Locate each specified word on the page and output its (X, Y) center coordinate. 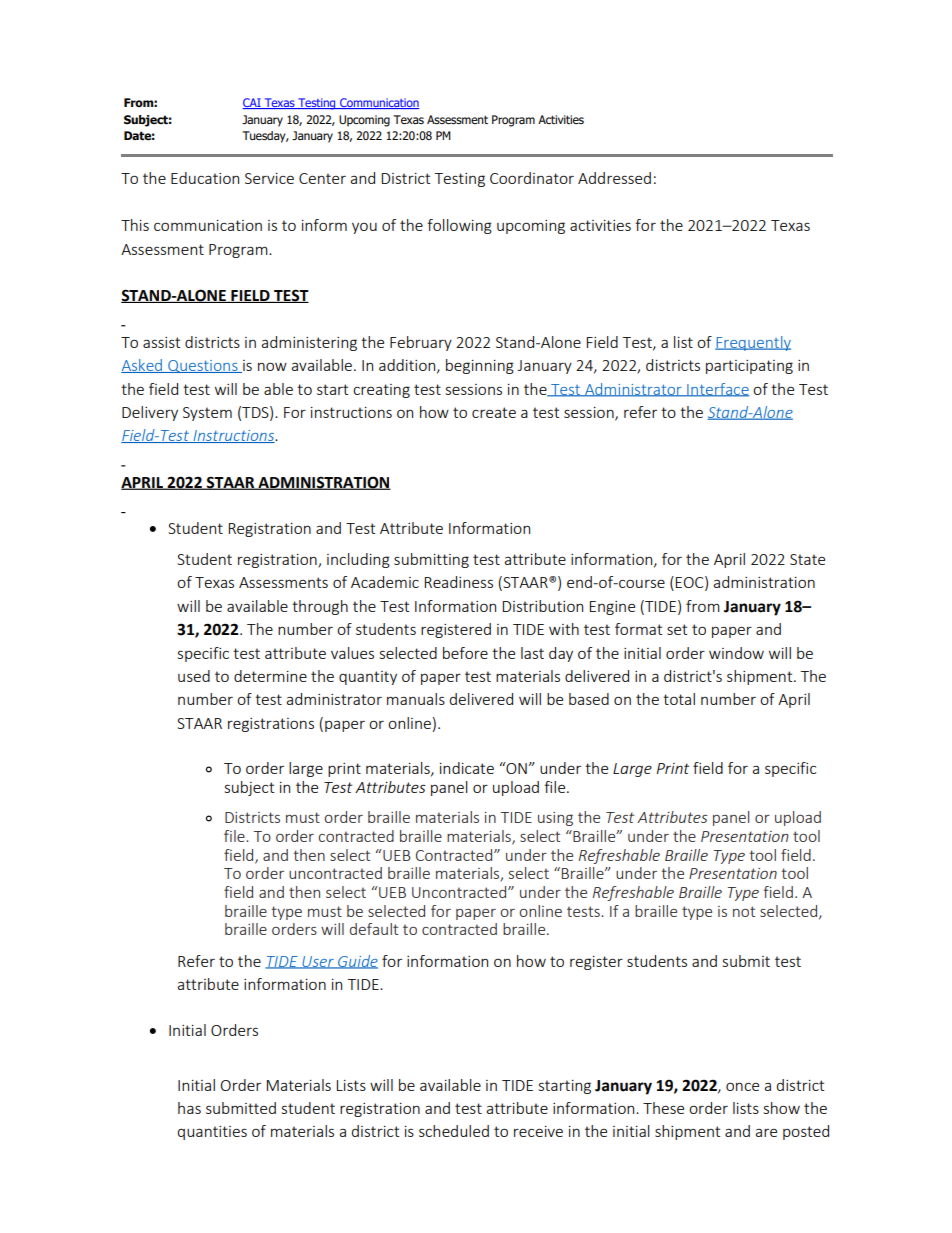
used (194, 676)
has (189, 1108)
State (807, 559)
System (207, 414)
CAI (252, 103)
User (318, 962)
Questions (203, 366)
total (679, 699)
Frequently (753, 343)
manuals (416, 699)
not (744, 911)
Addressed (614, 178)
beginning (480, 366)
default (374, 929)
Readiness (459, 582)
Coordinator (532, 178)
